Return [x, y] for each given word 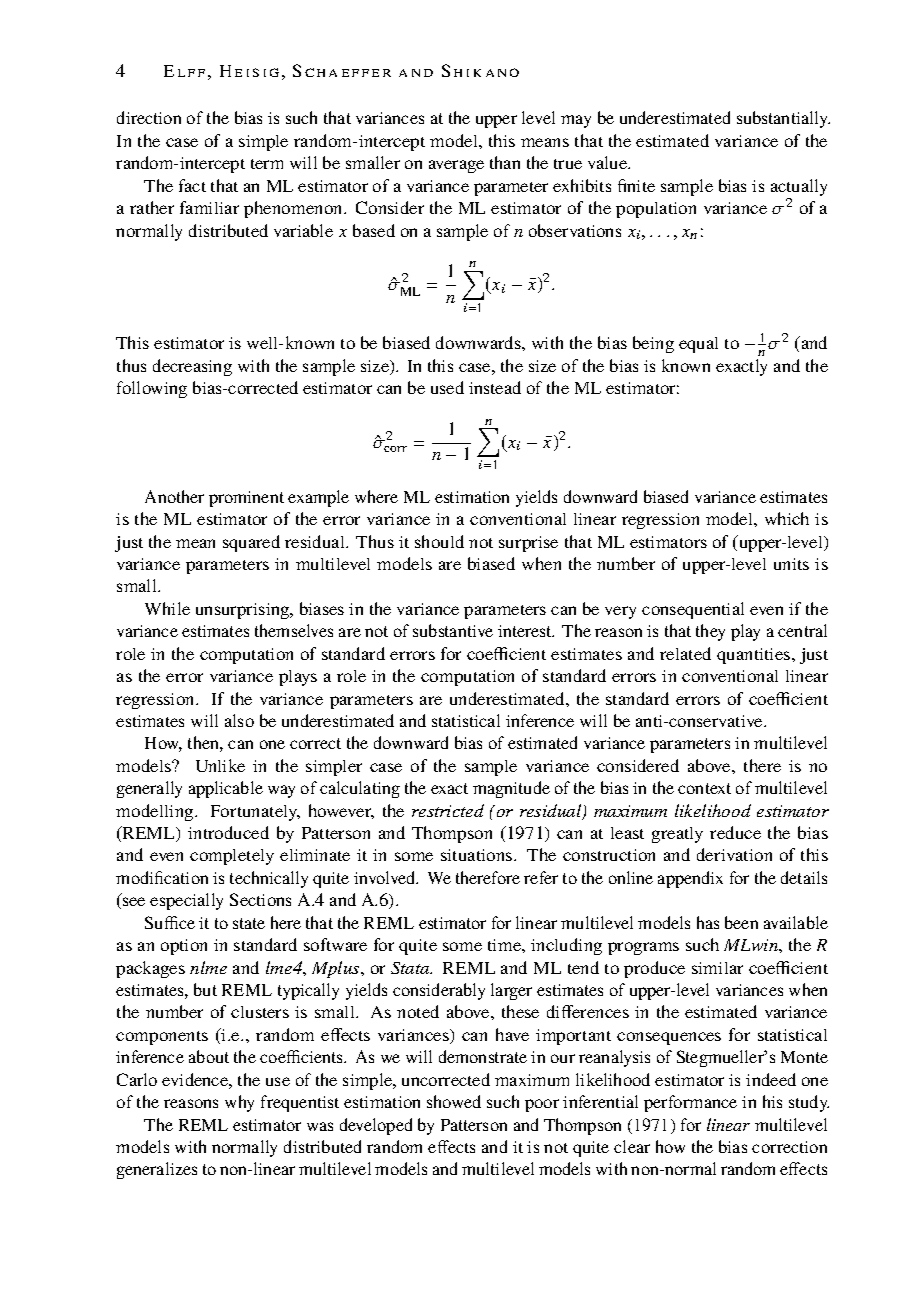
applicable [226, 789]
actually [799, 189]
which [787, 518]
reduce [735, 832]
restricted [448, 810]
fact [192, 185]
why [239, 1103]
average [456, 166]
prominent [246, 499]
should [439, 541]
